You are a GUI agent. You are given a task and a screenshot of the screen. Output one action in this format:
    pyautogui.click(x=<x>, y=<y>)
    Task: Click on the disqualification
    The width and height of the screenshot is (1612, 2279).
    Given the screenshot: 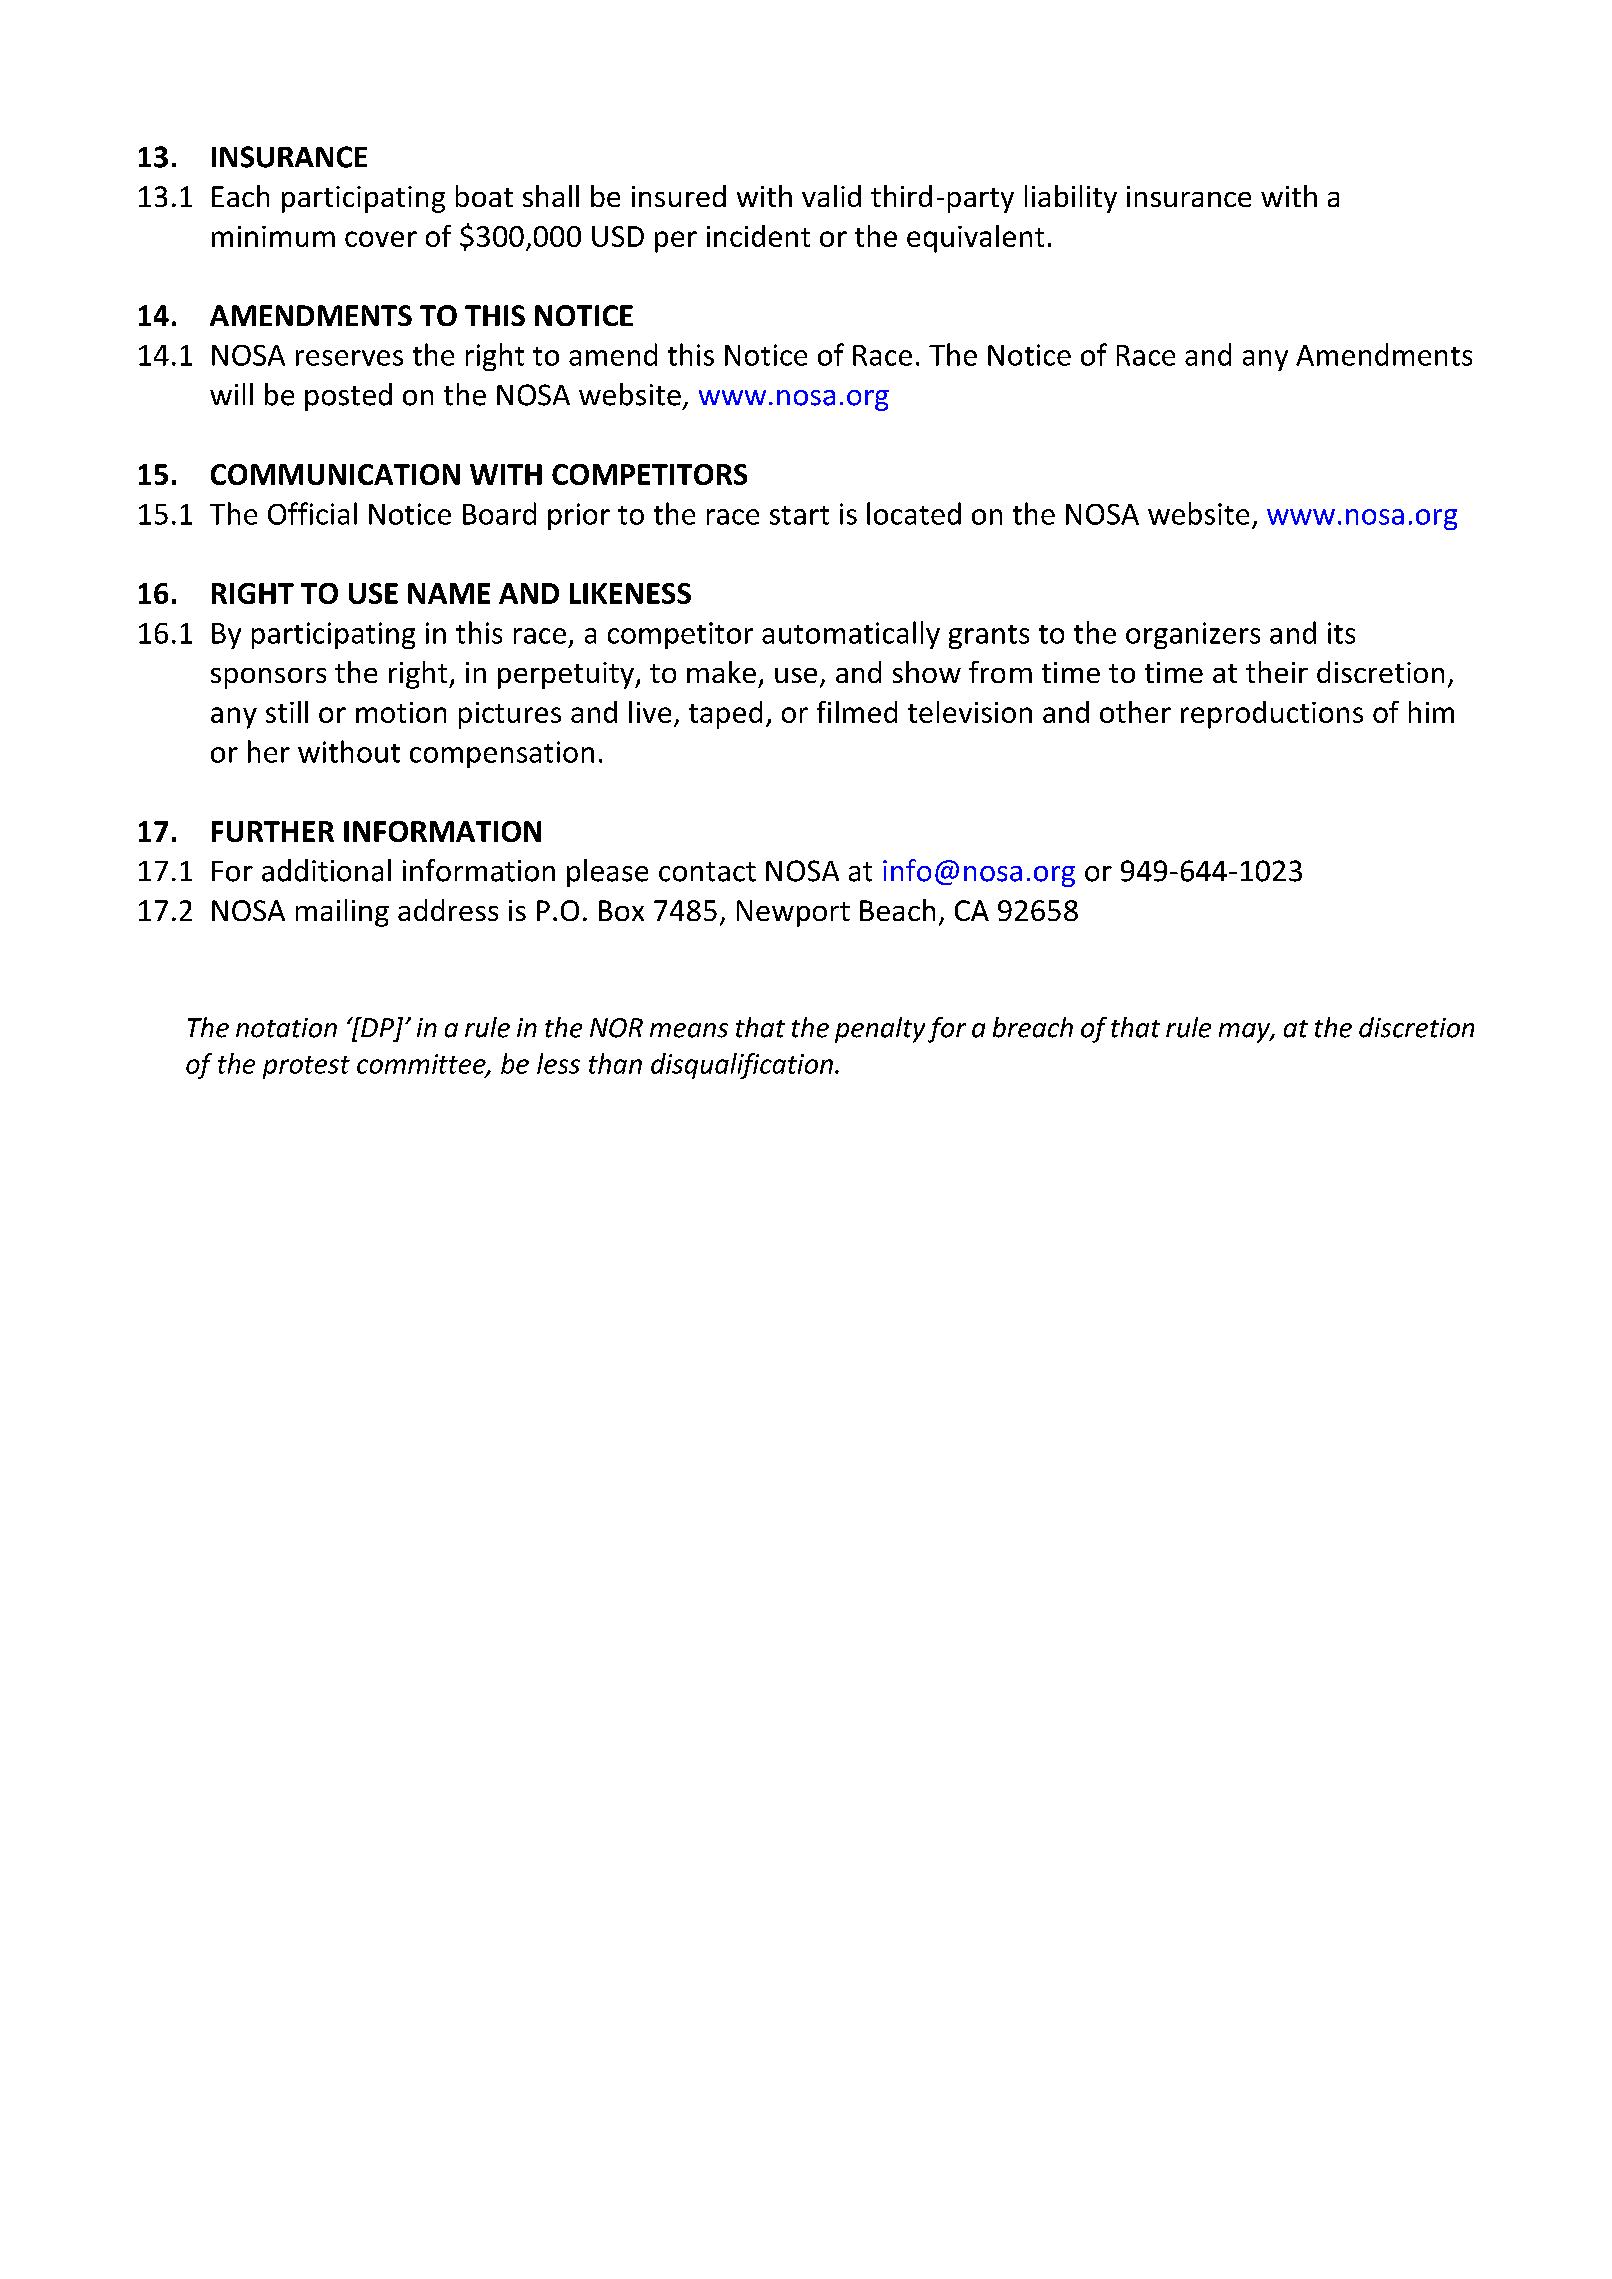 What is the action you would take?
    pyautogui.click(x=742, y=1066)
